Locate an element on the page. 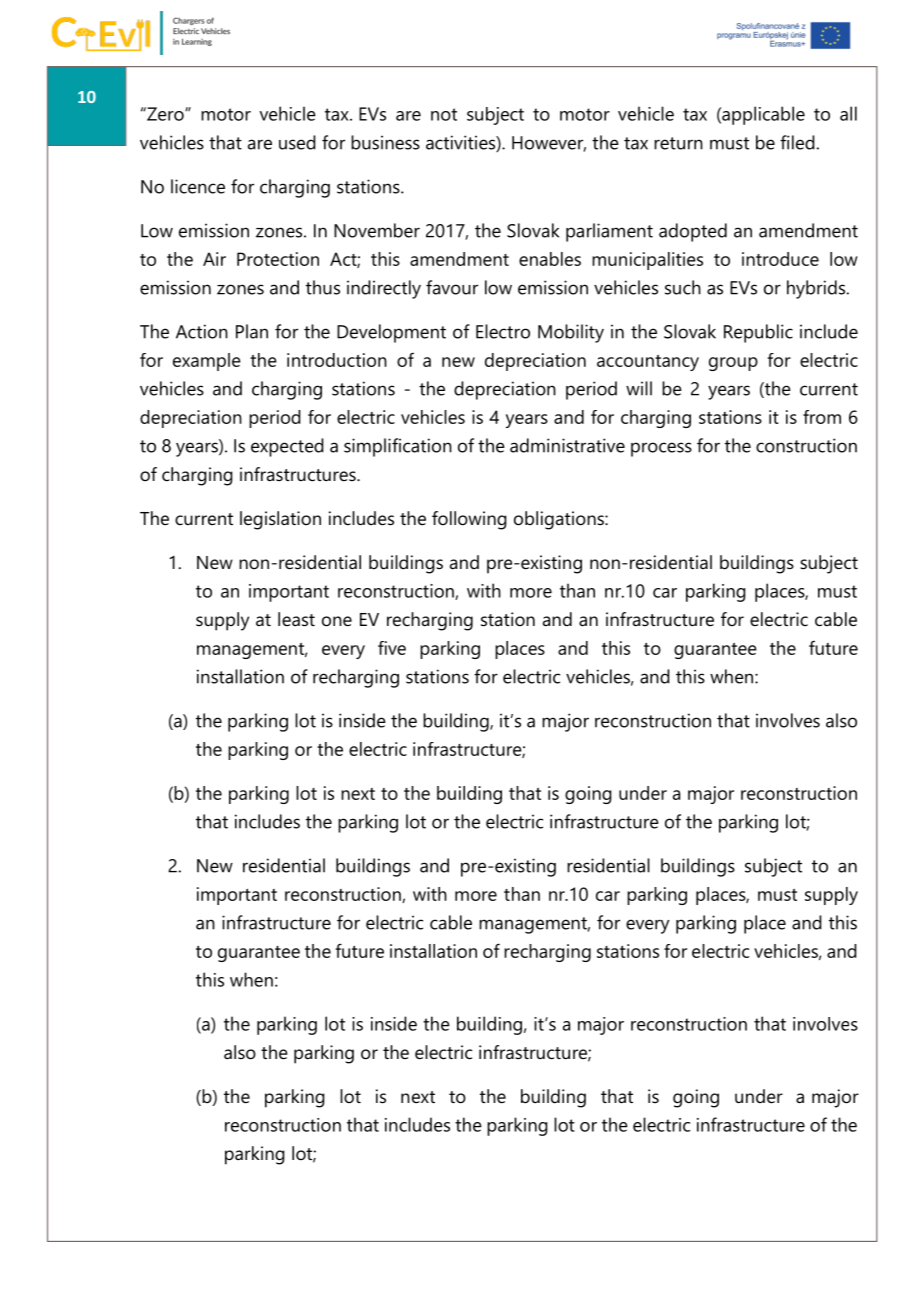 This document has height=1308, width=924. administrative is located at coordinates (567, 445).
